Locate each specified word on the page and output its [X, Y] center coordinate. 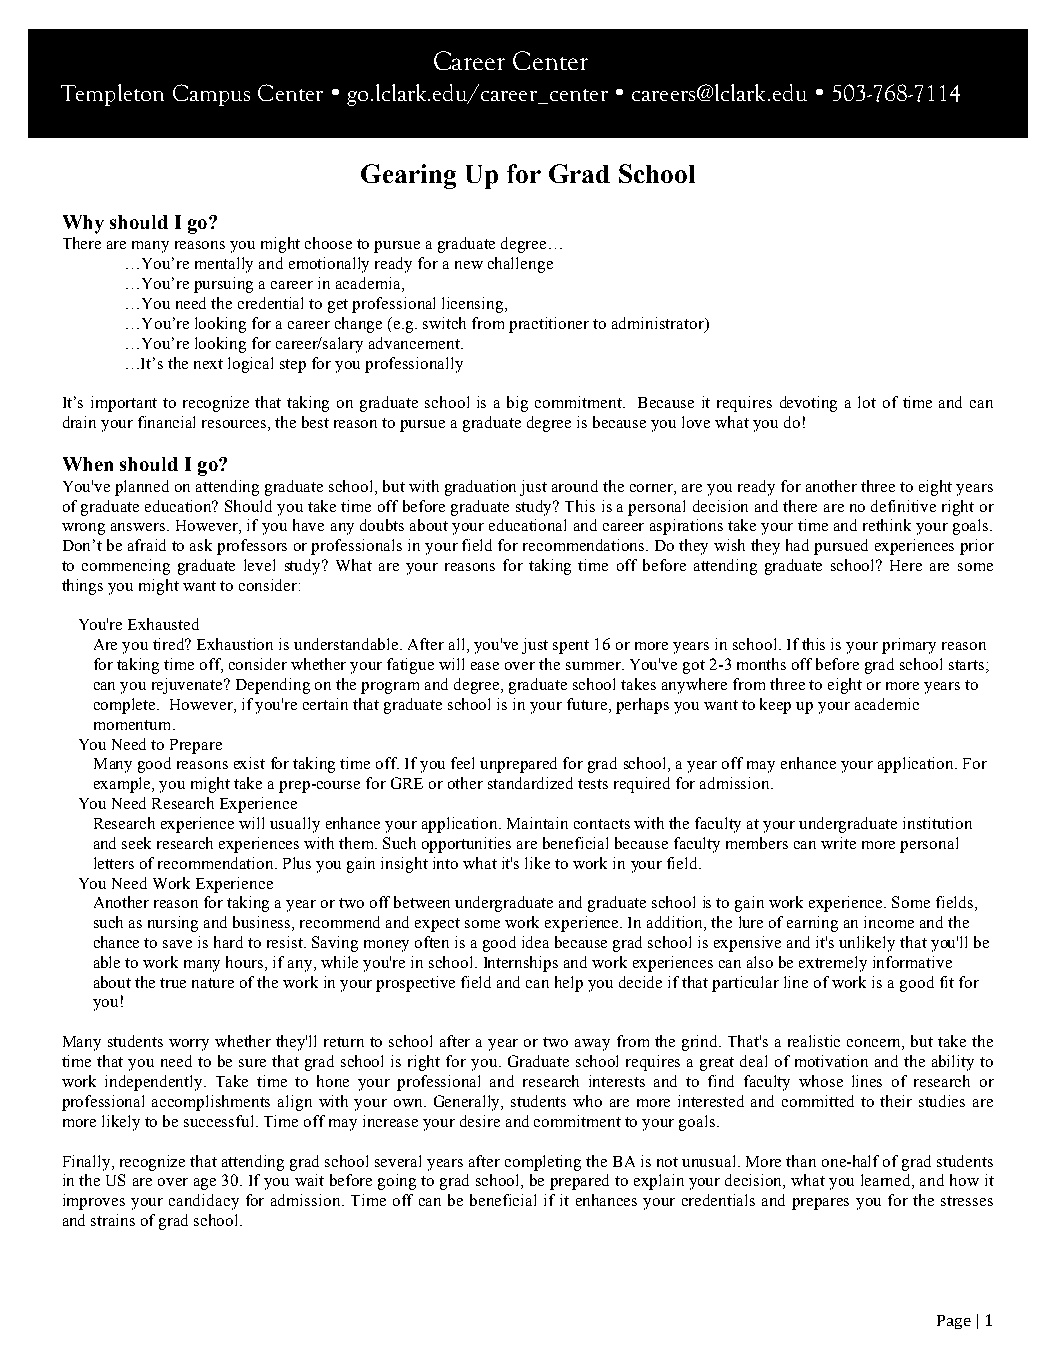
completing [543, 1163]
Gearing [408, 176]
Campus [211, 95]
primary [909, 646]
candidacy [204, 1202]
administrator [659, 324]
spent [571, 647]
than [801, 1161]
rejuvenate [188, 686]
